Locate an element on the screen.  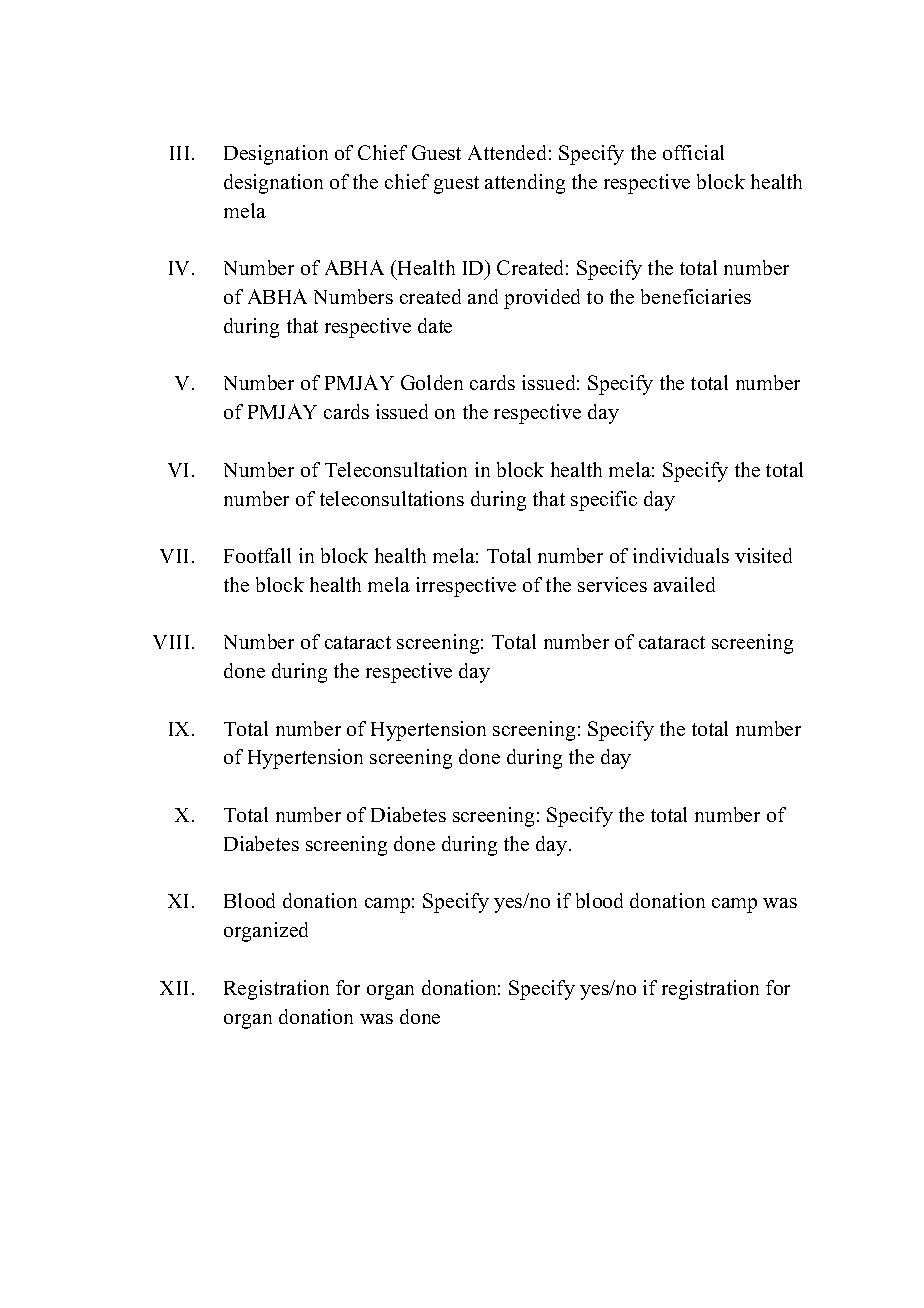
and is located at coordinates (483, 296).
